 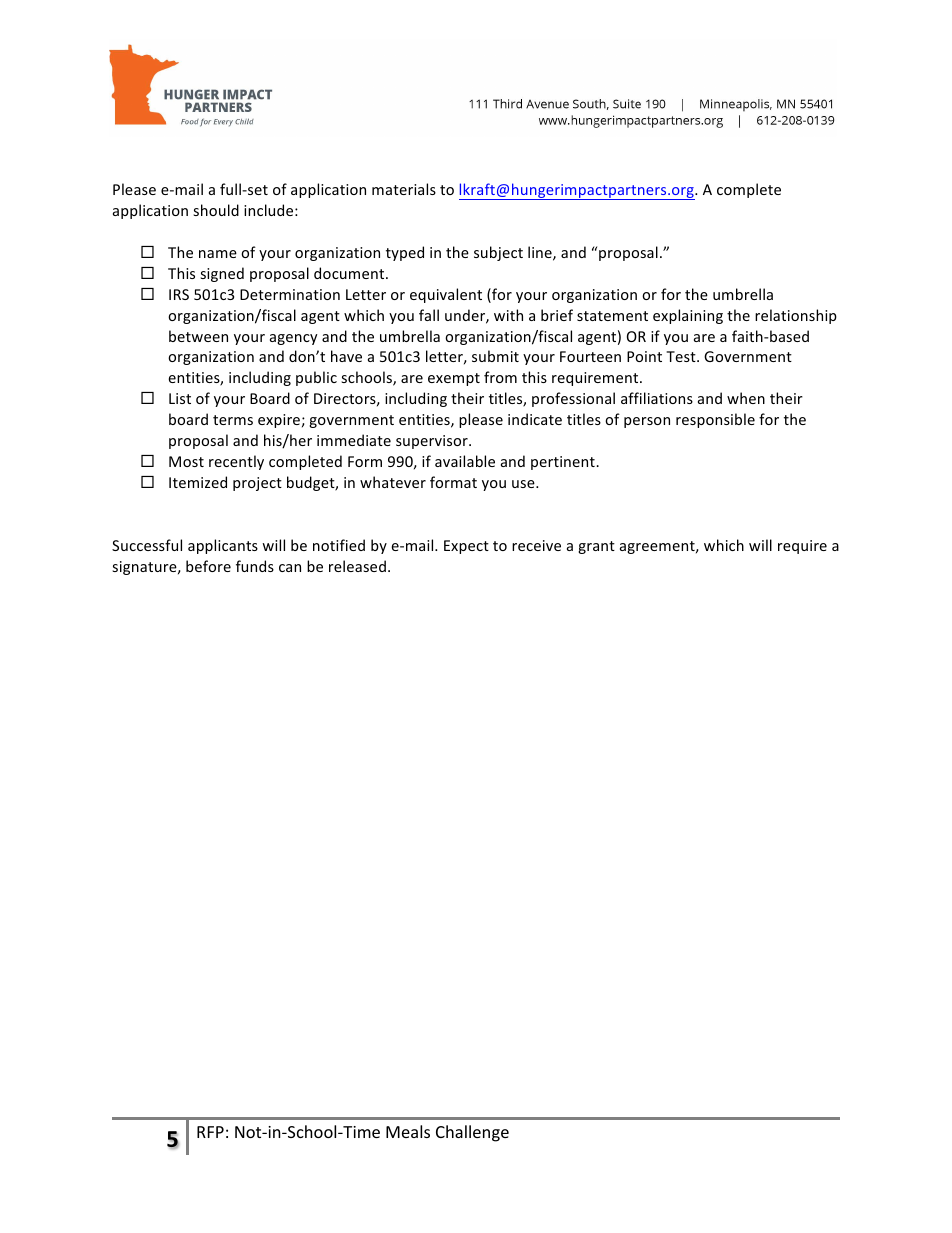 I want to click on receive, so click(x=536, y=545).
